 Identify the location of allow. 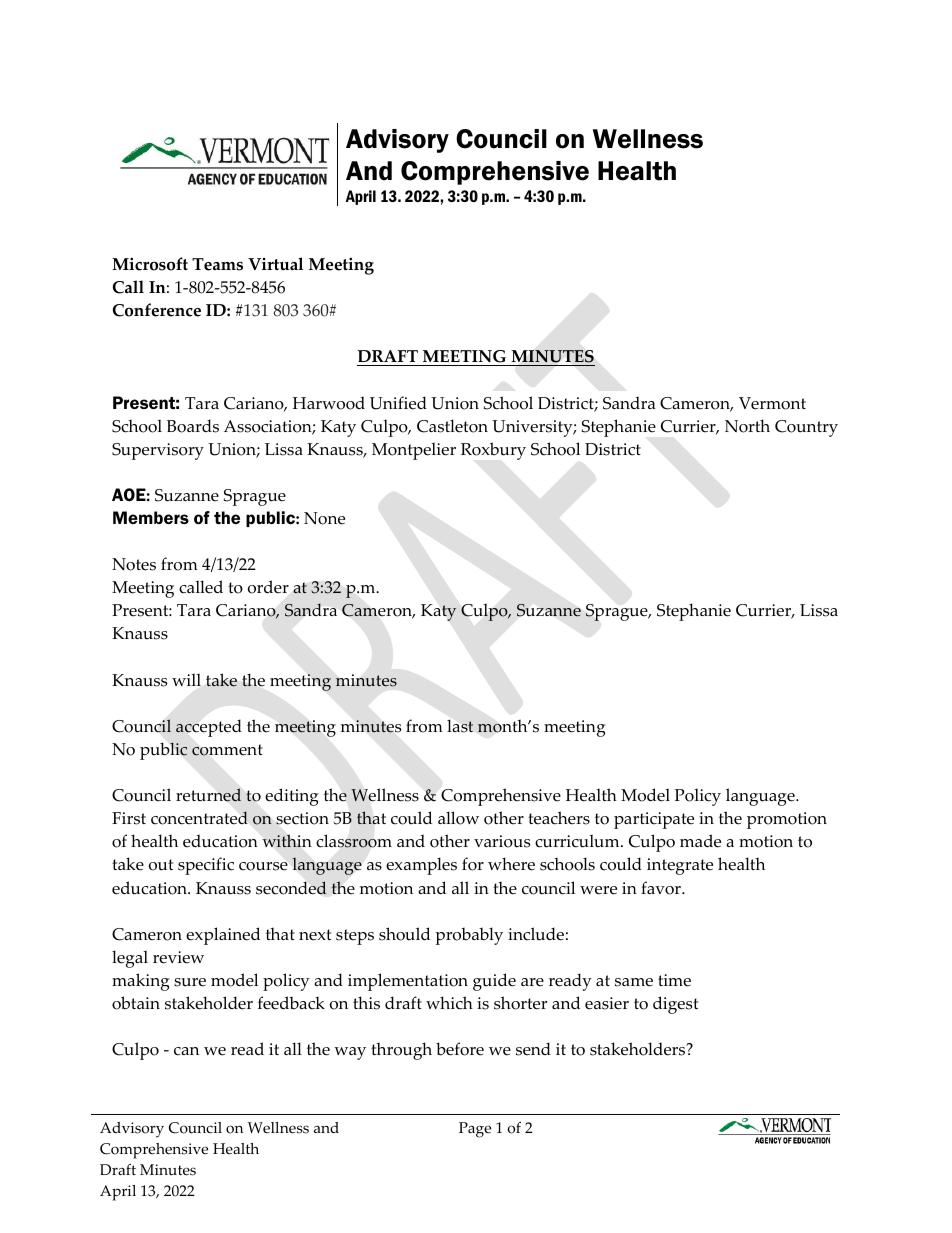
(458, 818).
